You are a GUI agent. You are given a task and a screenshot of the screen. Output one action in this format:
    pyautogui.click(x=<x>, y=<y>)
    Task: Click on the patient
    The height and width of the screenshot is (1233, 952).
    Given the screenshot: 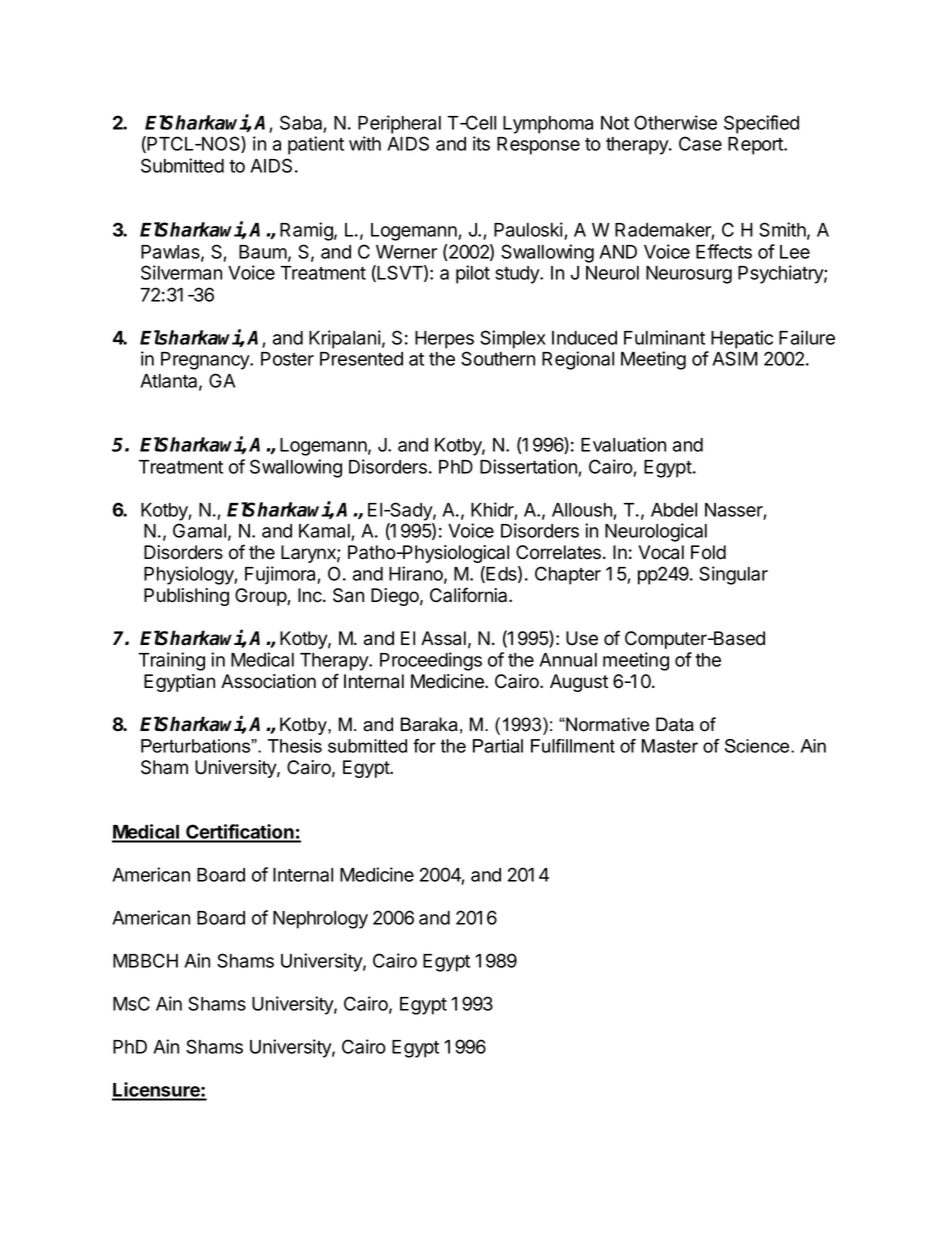 What is the action you would take?
    pyautogui.click(x=316, y=145)
